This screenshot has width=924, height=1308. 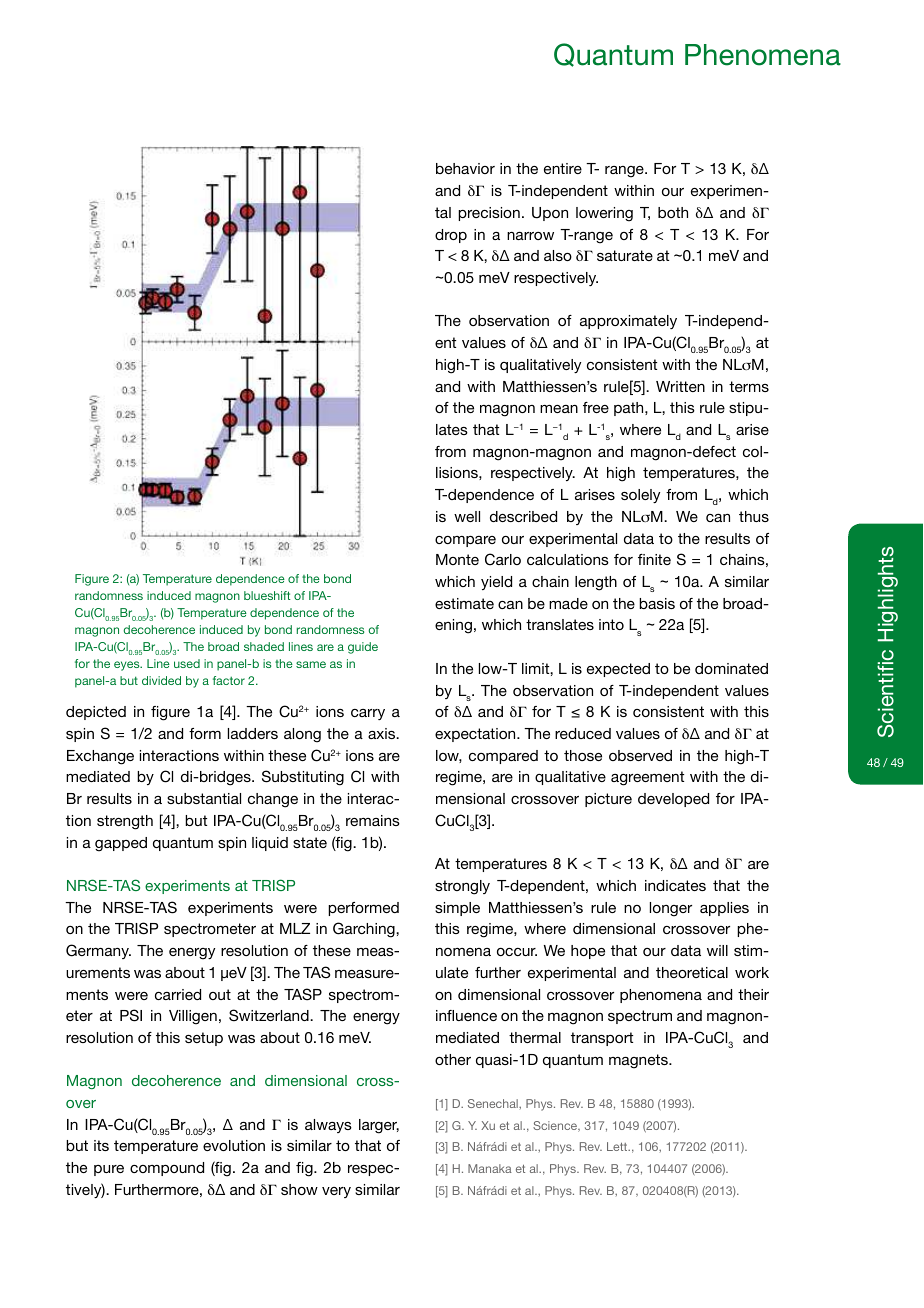 What do you see at coordinates (657, 603) in the screenshot?
I see `basis` at bounding box center [657, 603].
